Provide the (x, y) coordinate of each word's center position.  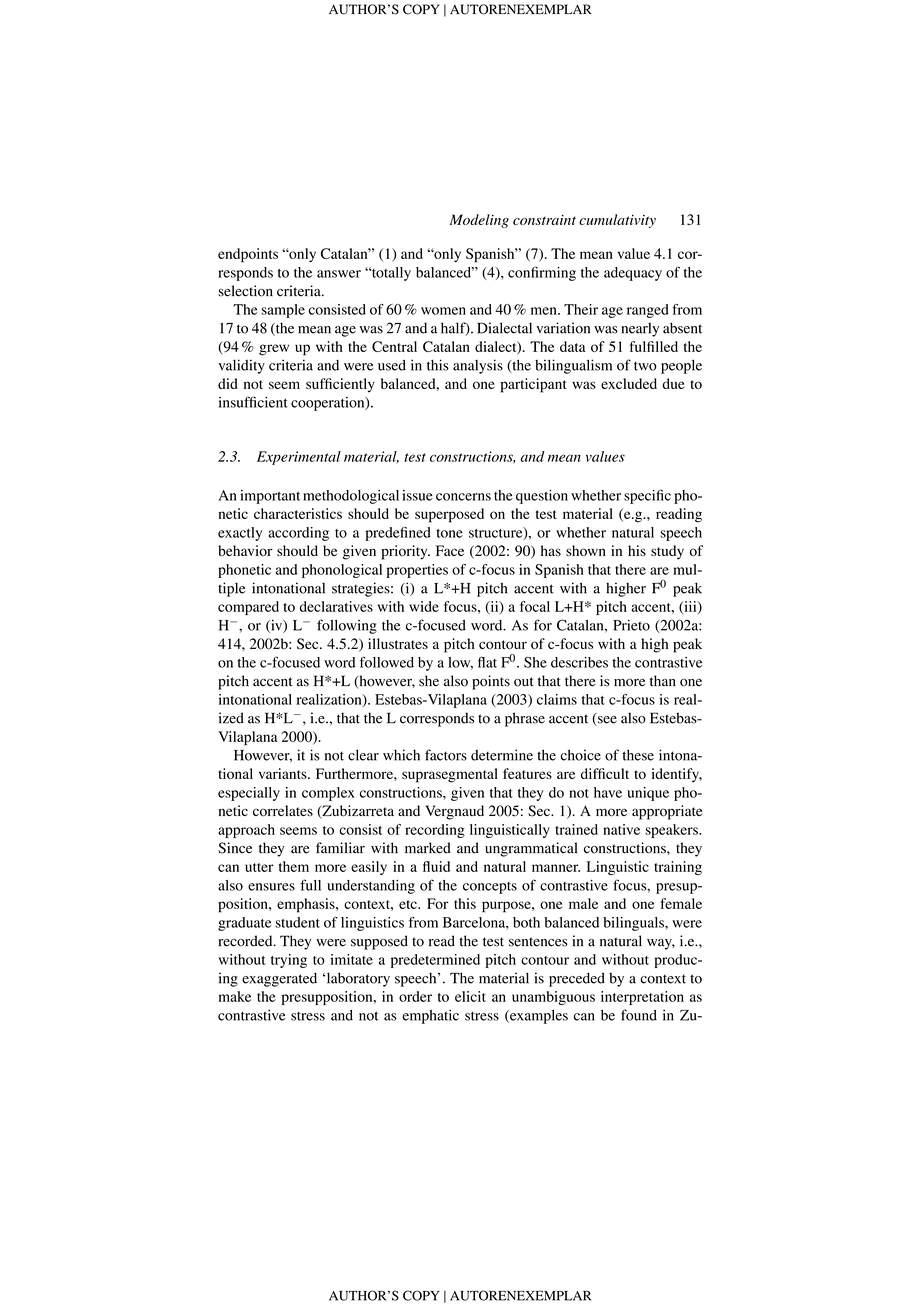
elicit (470, 996)
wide (424, 606)
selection (245, 291)
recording (435, 831)
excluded (629, 383)
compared (248, 608)
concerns (463, 497)
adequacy (633, 274)
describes (579, 662)
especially (249, 794)
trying (289, 961)
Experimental (299, 458)
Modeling (479, 221)
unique (648, 794)
